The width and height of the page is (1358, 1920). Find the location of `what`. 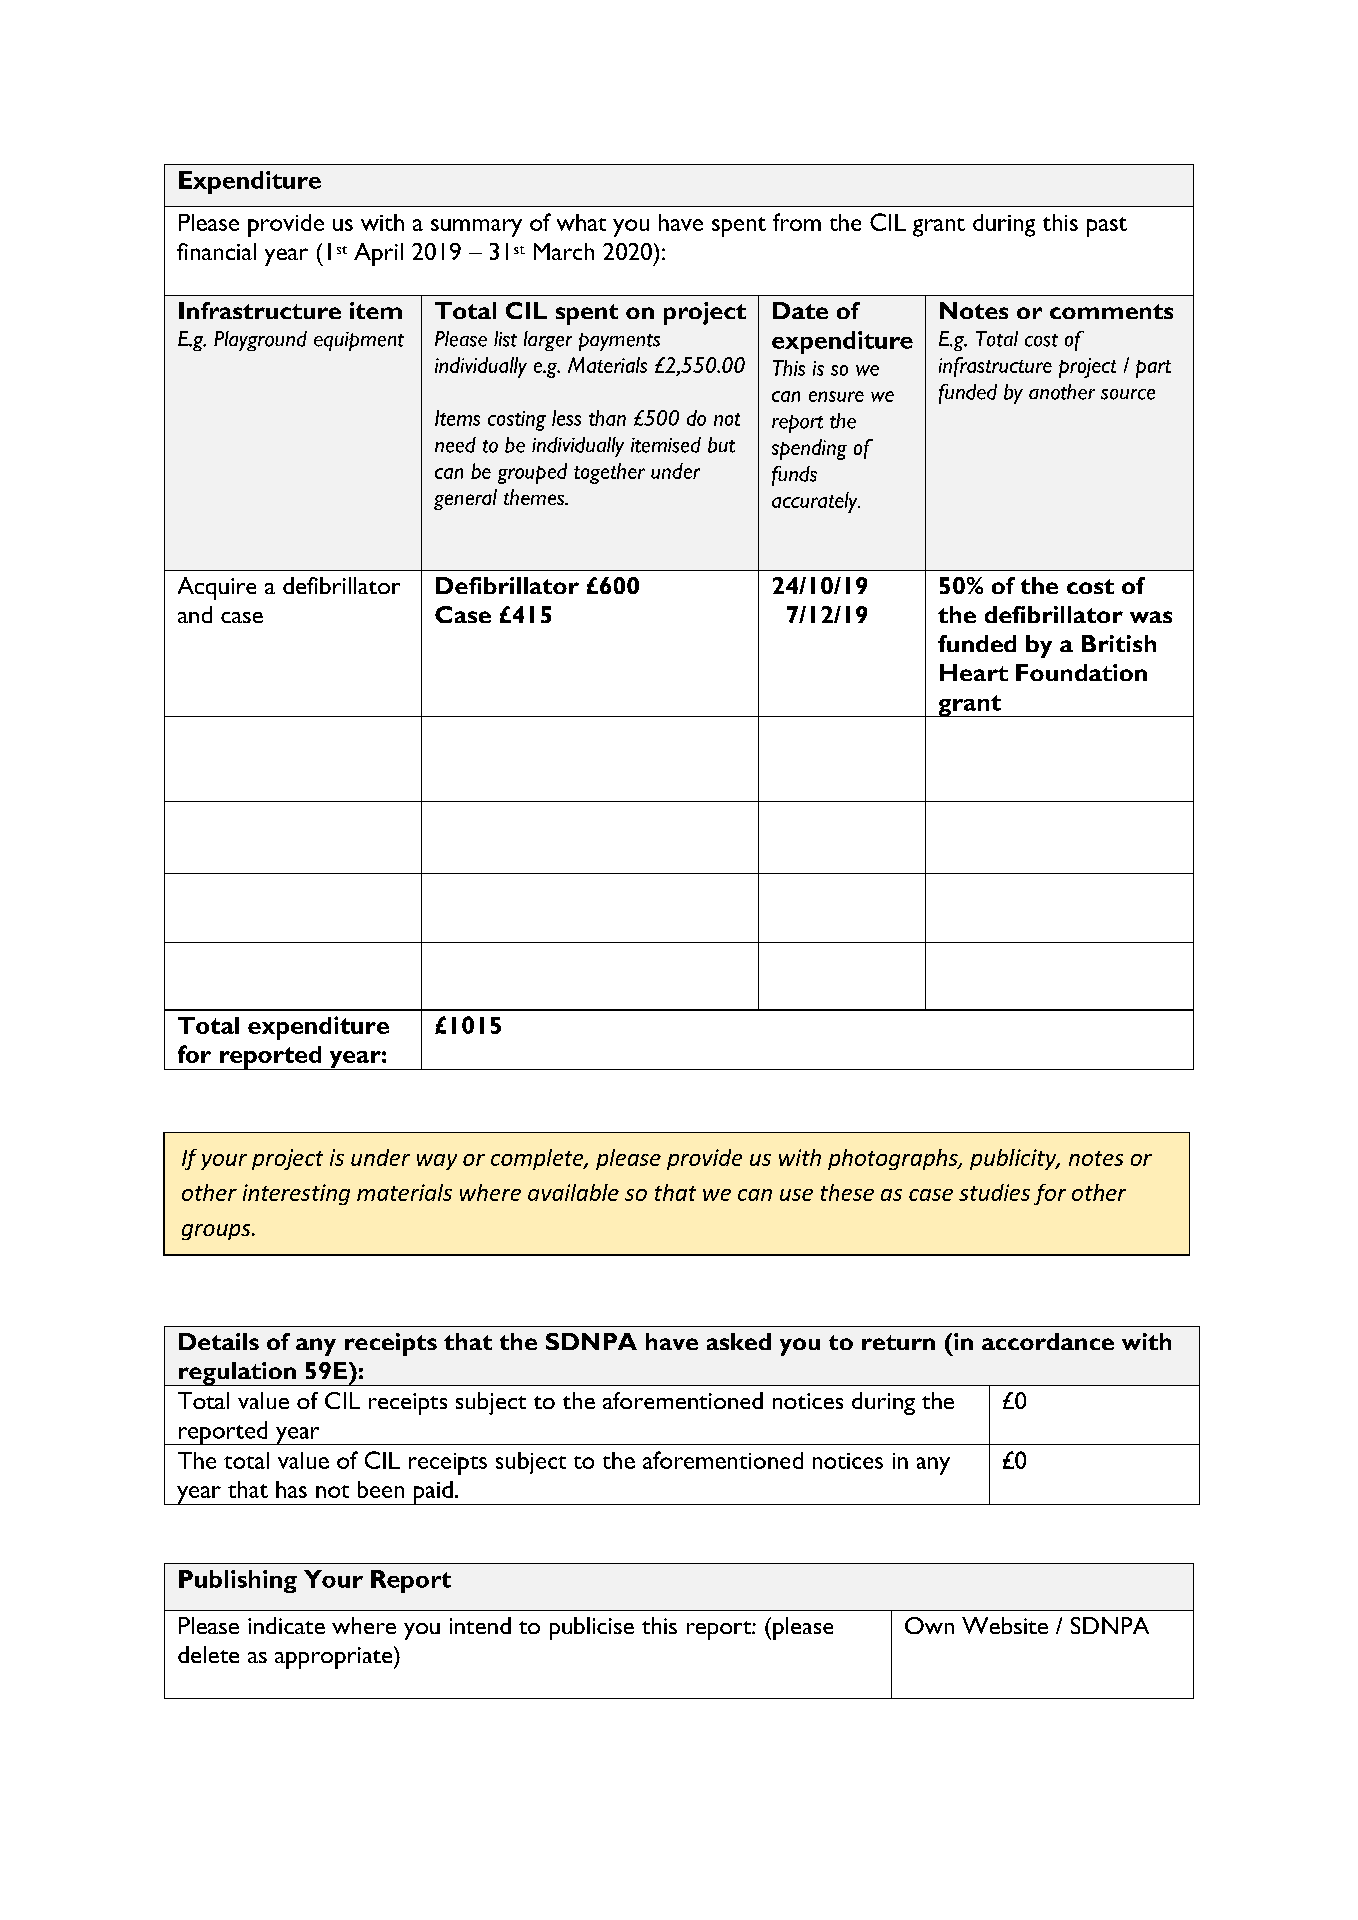

what is located at coordinates (581, 222).
